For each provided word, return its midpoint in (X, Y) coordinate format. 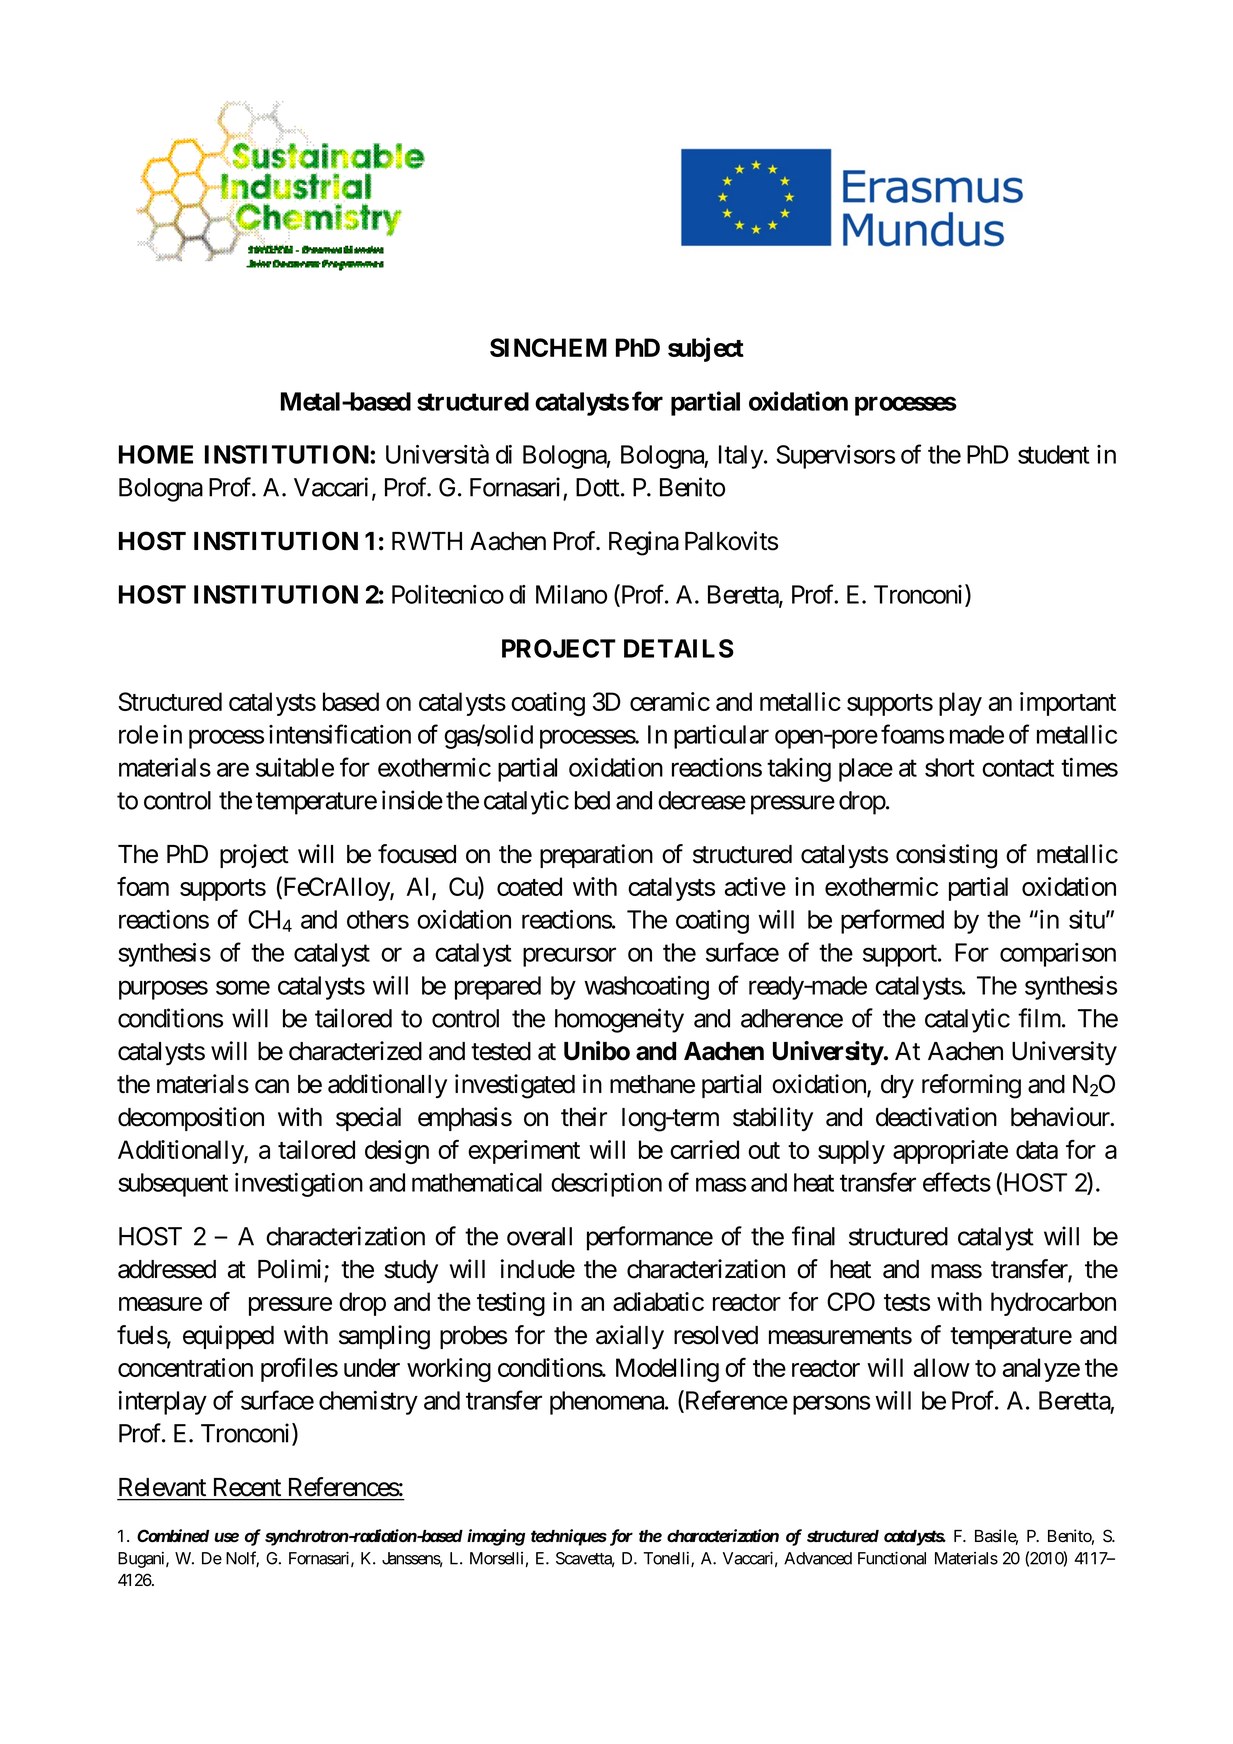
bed (592, 800)
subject (706, 349)
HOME (156, 454)
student (1054, 454)
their (584, 1117)
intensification (340, 734)
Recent (247, 1487)
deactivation (936, 1117)
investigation (299, 1185)
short (950, 767)
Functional (892, 1558)
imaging (496, 1537)
